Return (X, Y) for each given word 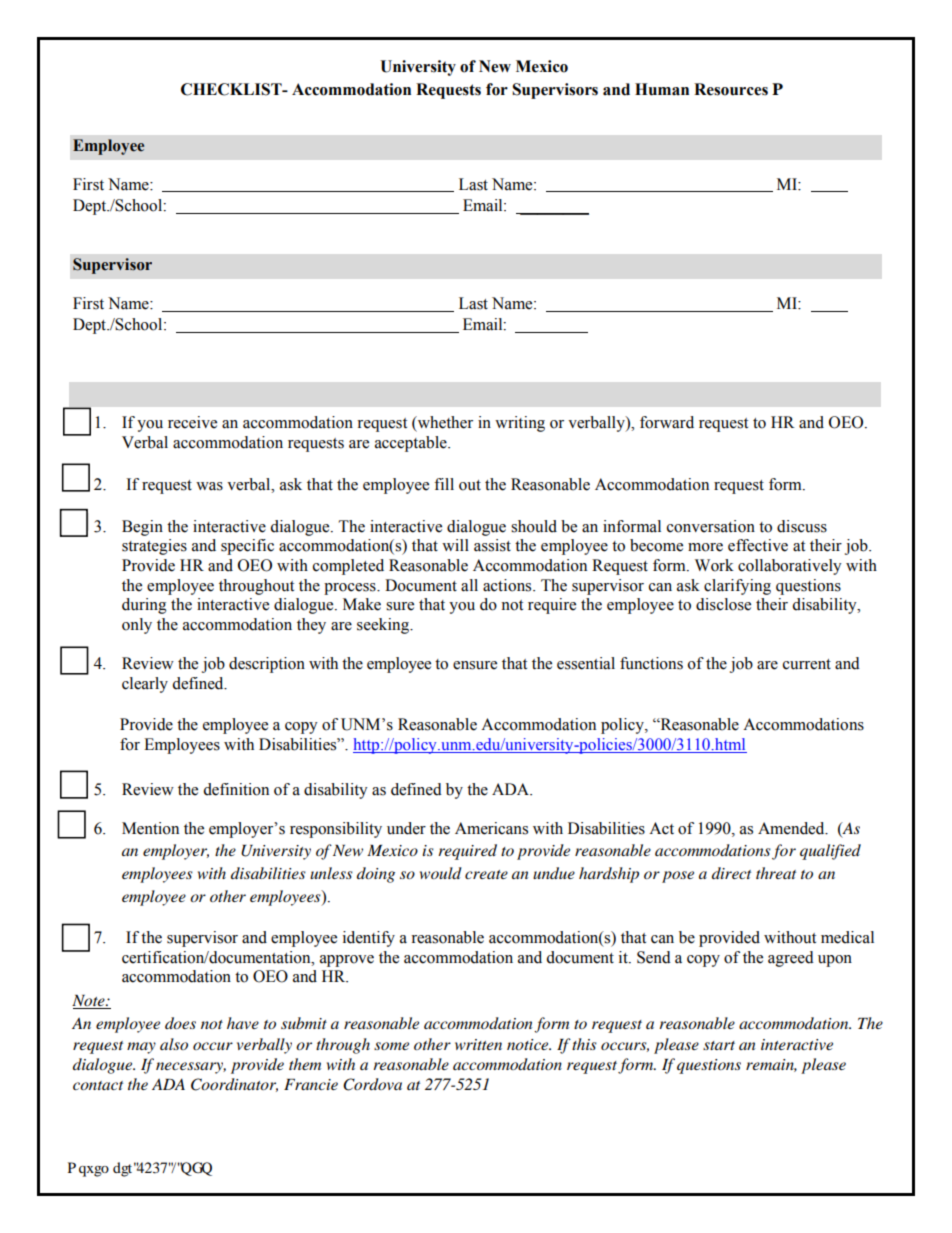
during (144, 606)
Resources (731, 89)
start (719, 1045)
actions (508, 585)
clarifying (737, 587)
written (478, 1044)
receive (192, 422)
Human (662, 89)
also (174, 1044)
